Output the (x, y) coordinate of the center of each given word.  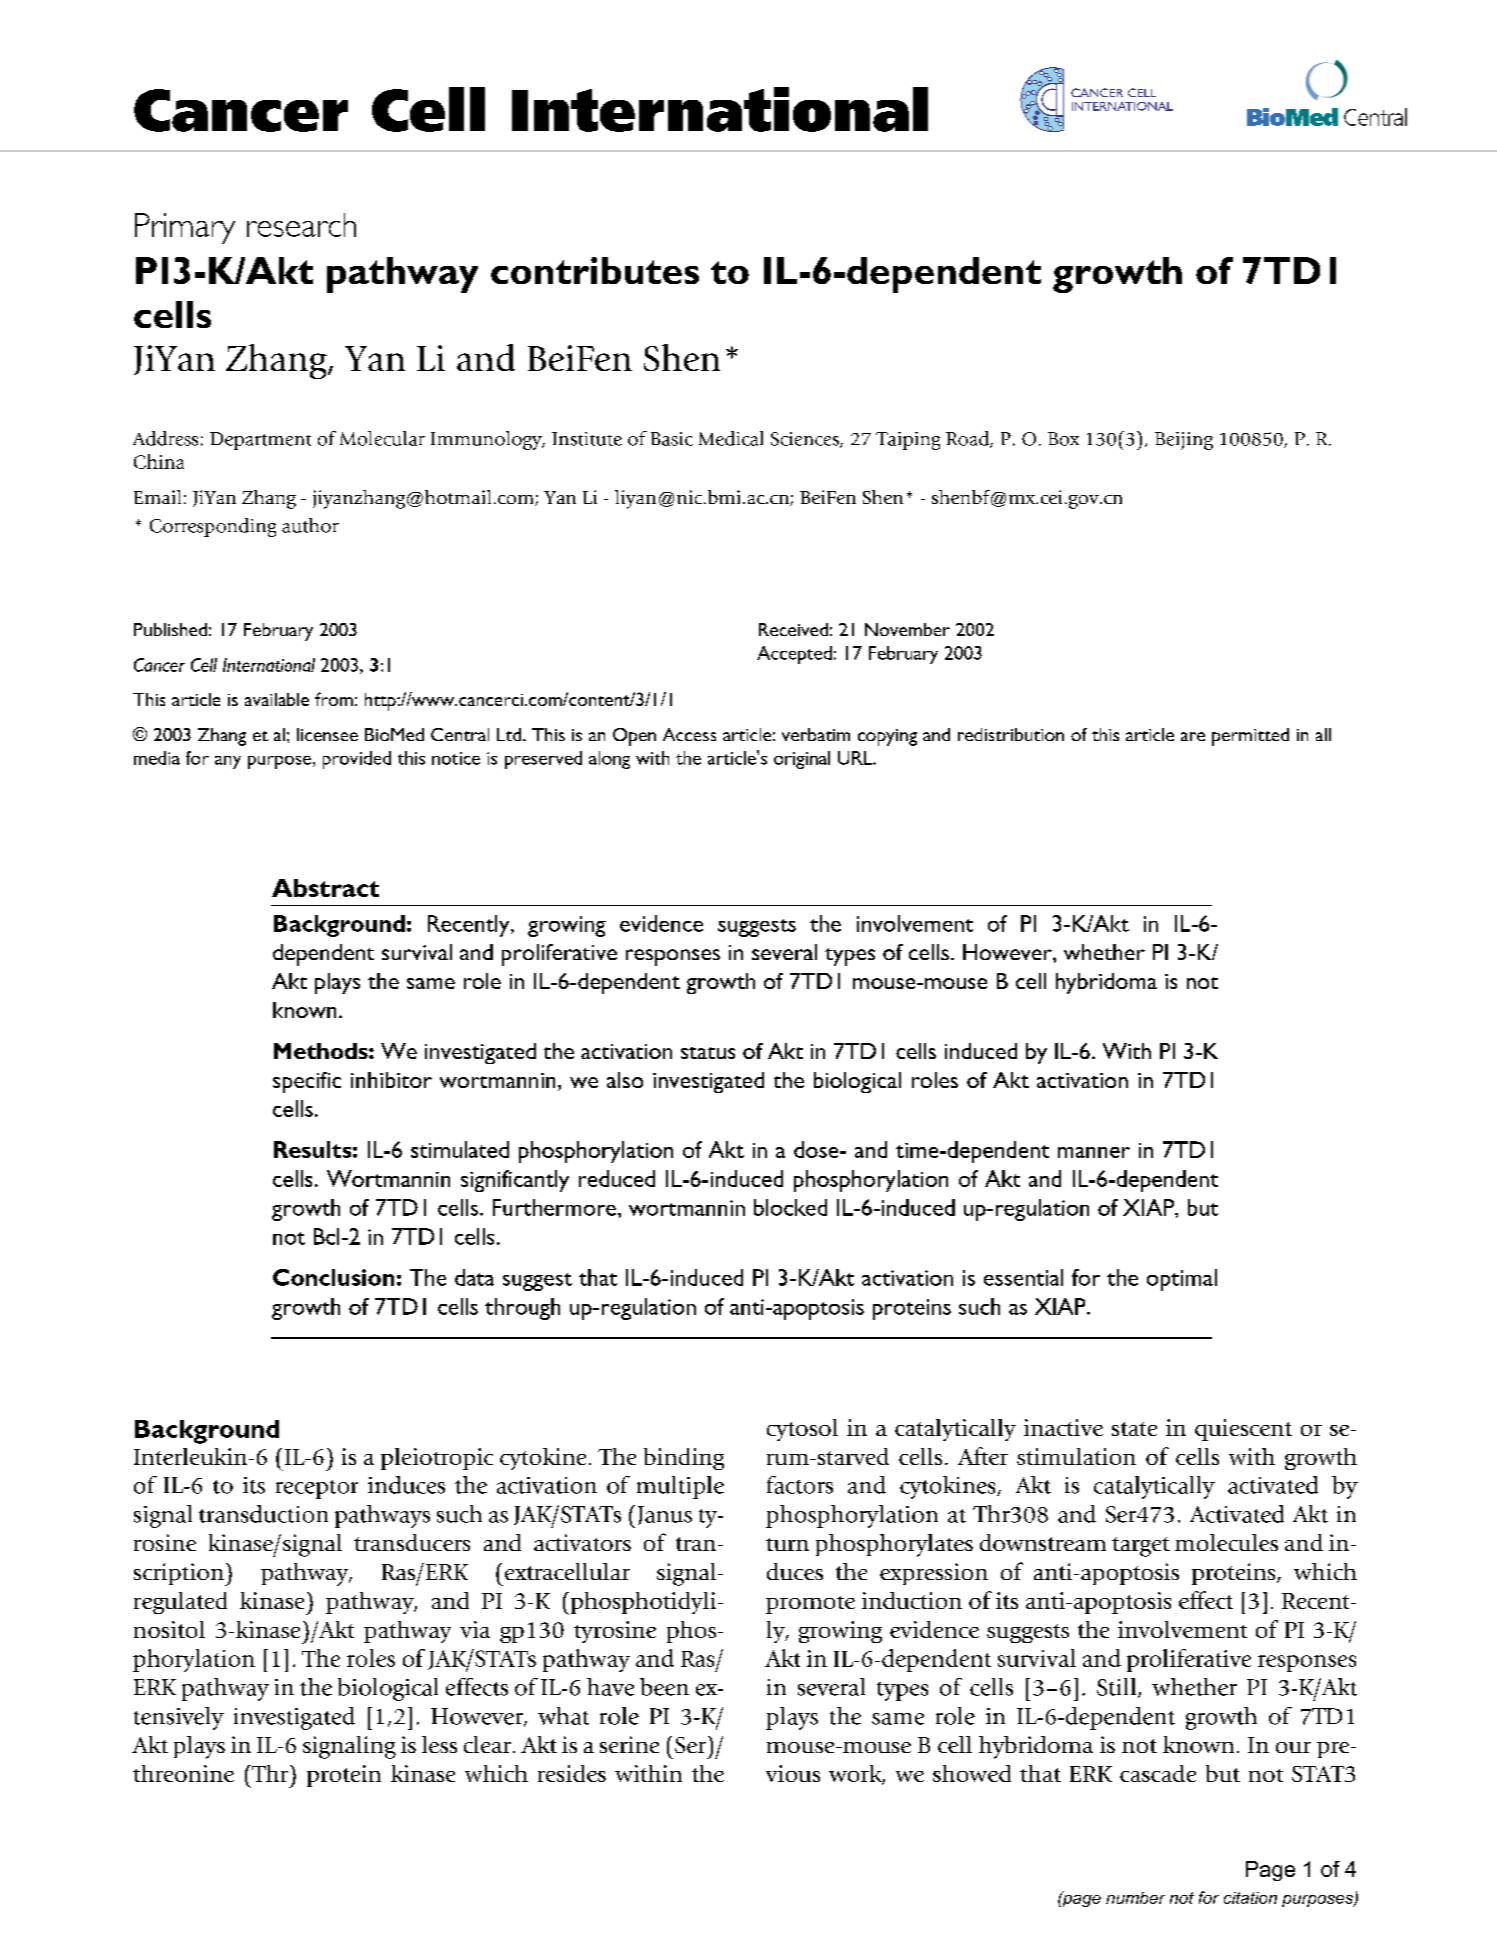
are (1193, 736)
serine (629, 1744)
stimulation (1076, 1456)
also (625, 1080)
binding (684, 1459)
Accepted (794, 655)
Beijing (1184, 441)
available (277, 699)
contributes (595, 270)
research (301, 225)
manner (1094, 1152)
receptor (317, 1489)
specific (307, 1082)
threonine (183, 1773)
